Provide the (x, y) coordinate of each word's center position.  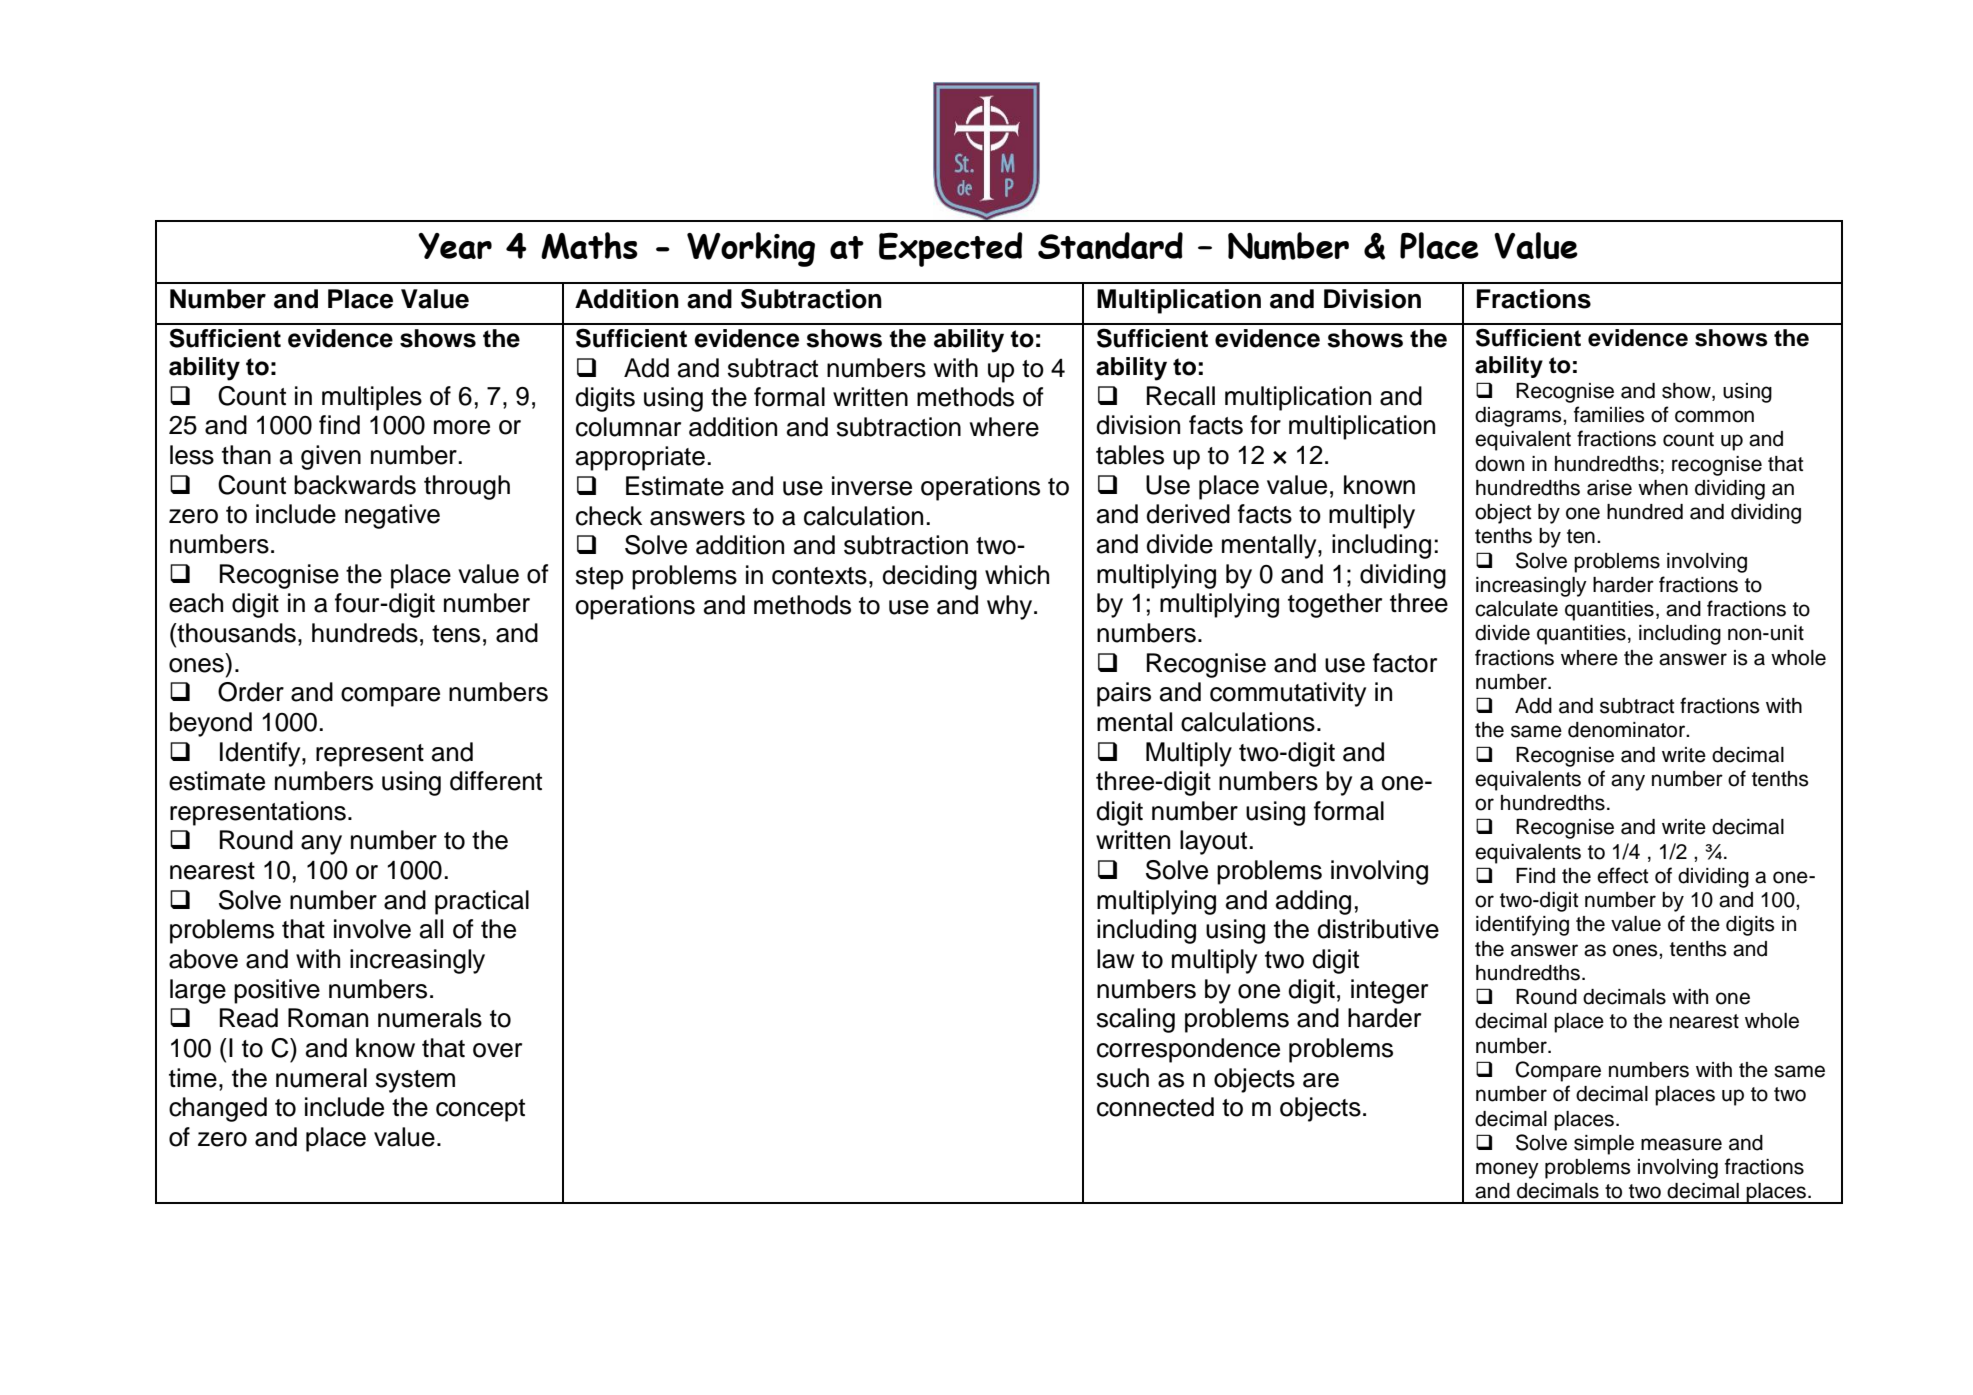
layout (1215, 842)
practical (482, 902)
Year (455, 246)
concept (480, 1110)
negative (392, 516)
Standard (1110, 245)
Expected (951, 249)
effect (1622, 875)
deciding (929, 577)
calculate (1516, 609)
